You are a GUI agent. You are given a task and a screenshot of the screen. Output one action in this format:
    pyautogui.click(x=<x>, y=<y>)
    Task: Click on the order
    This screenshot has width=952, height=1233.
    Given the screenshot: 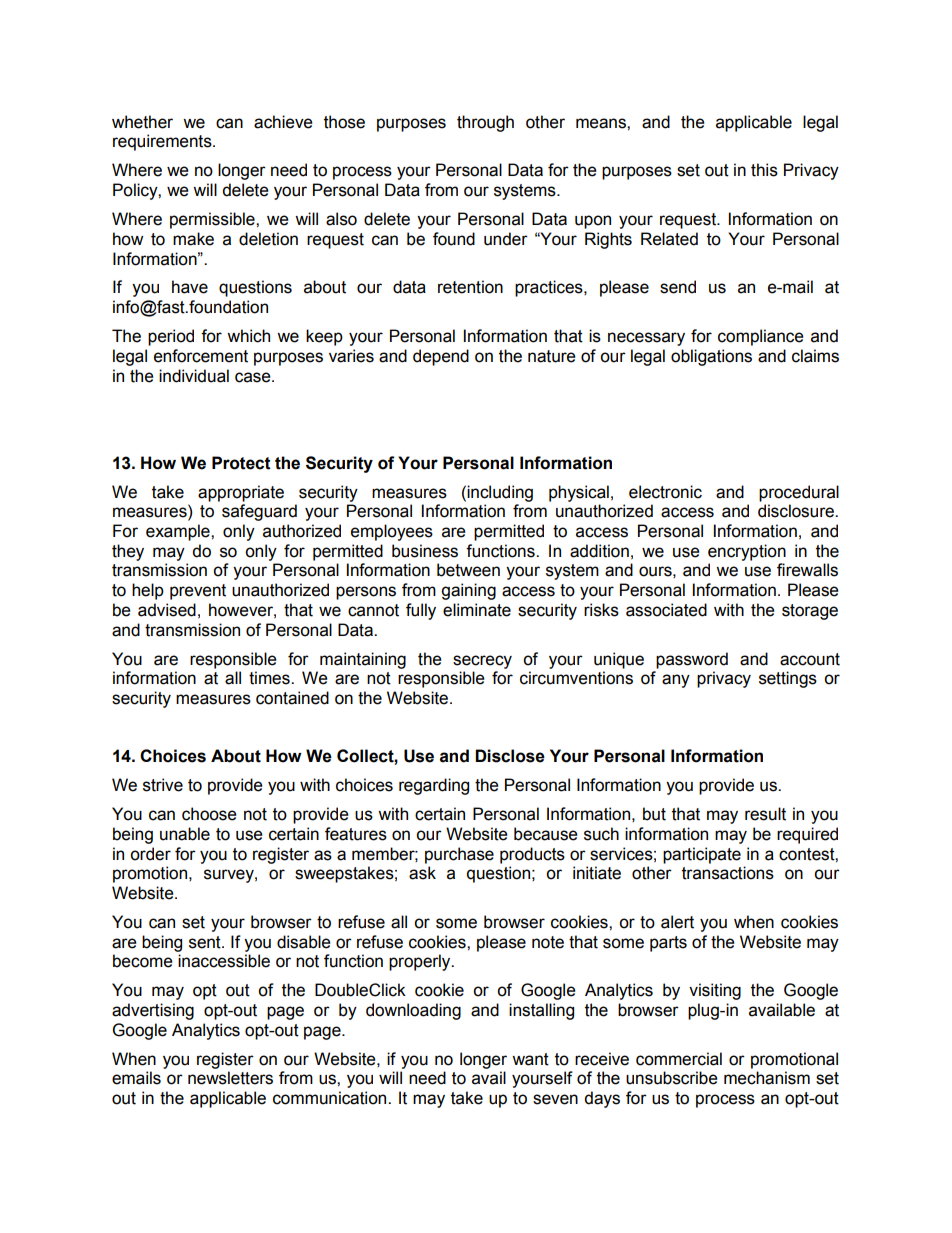 What is the action you would take?
    pyautogui.click(x=150, y=854)
